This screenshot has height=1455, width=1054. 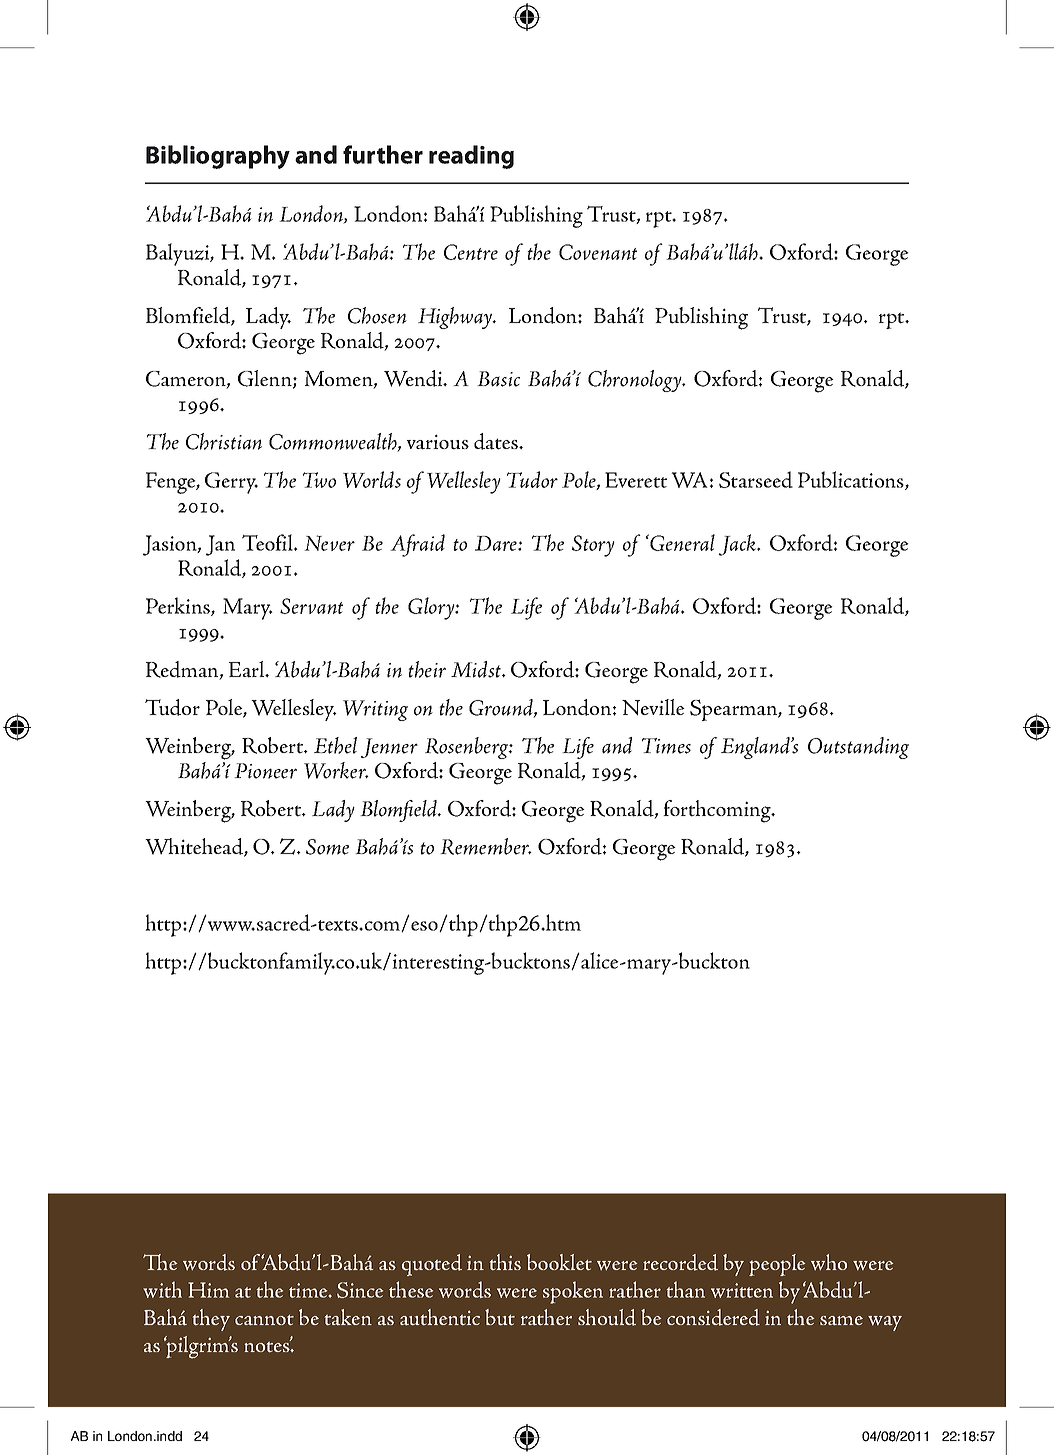 What do you see at coordinates (218, 157) in the screenshot?
I see `Bibliography` at bounding box center [218, 157].
